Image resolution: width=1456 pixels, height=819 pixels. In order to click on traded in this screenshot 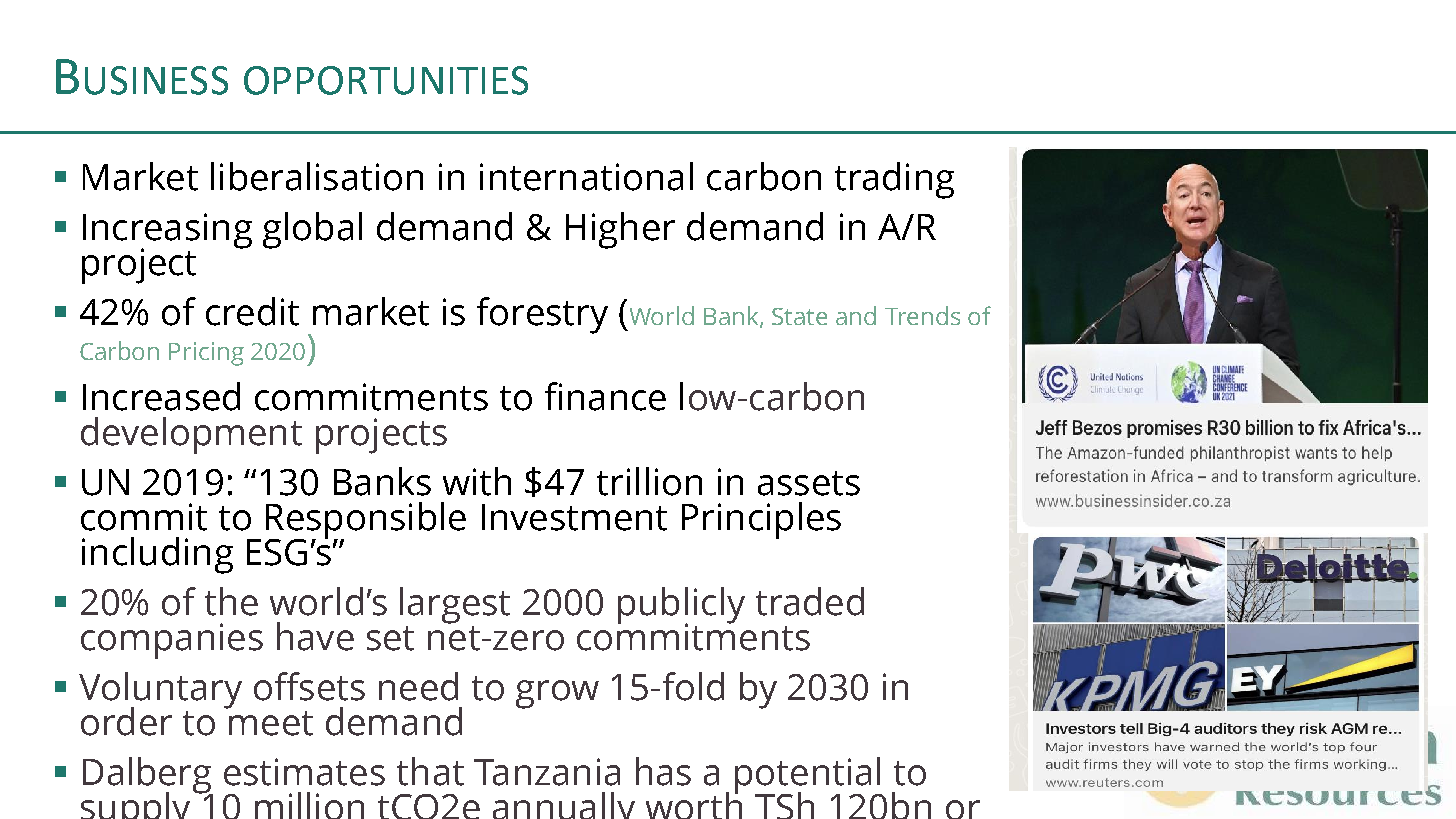, I will do `click(810, 601)`.
